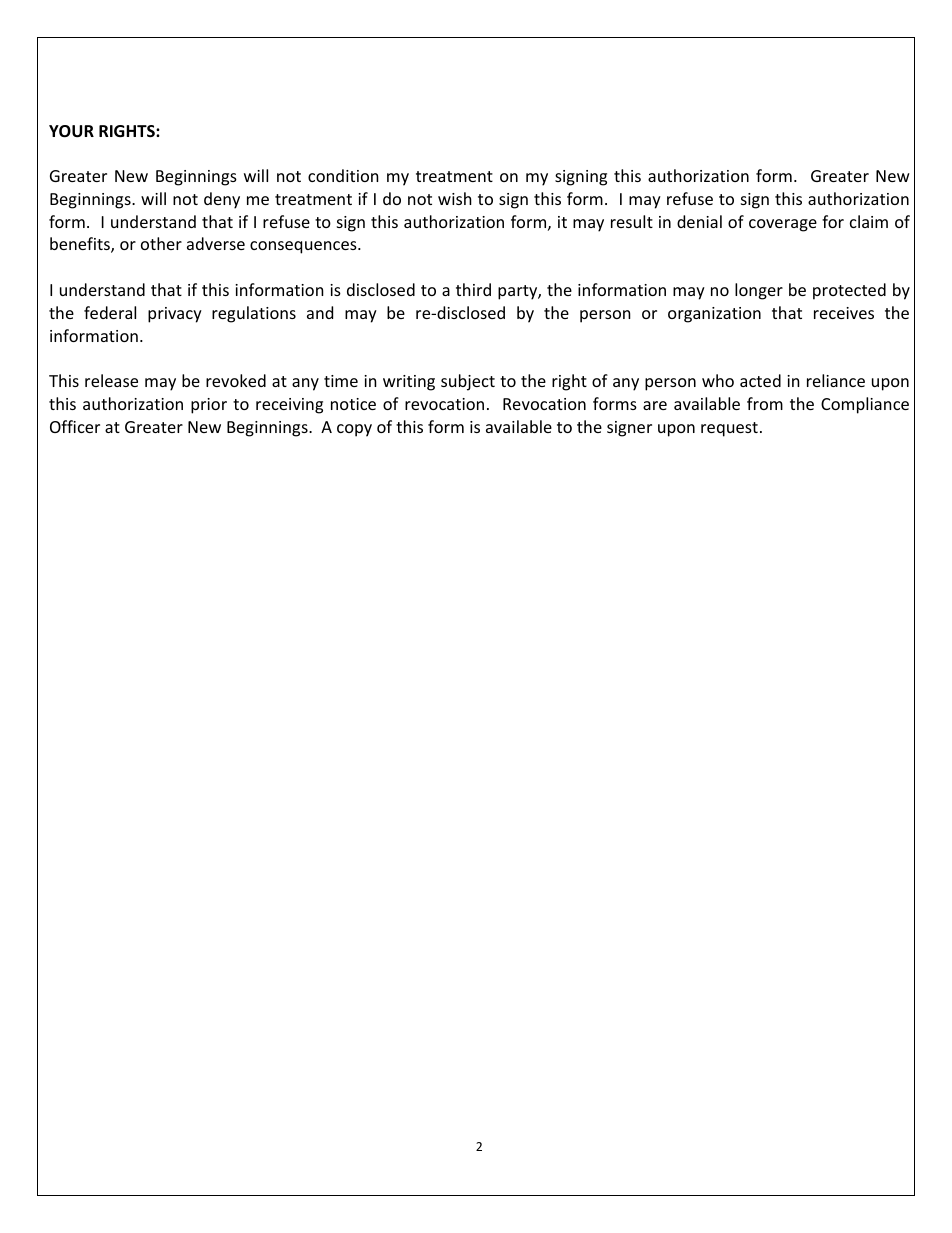 The width and height of the screenshot is (952, 1233). Describe the element at coordinates (71, 131) in the screenshot. I see `YOUR` at that location.
